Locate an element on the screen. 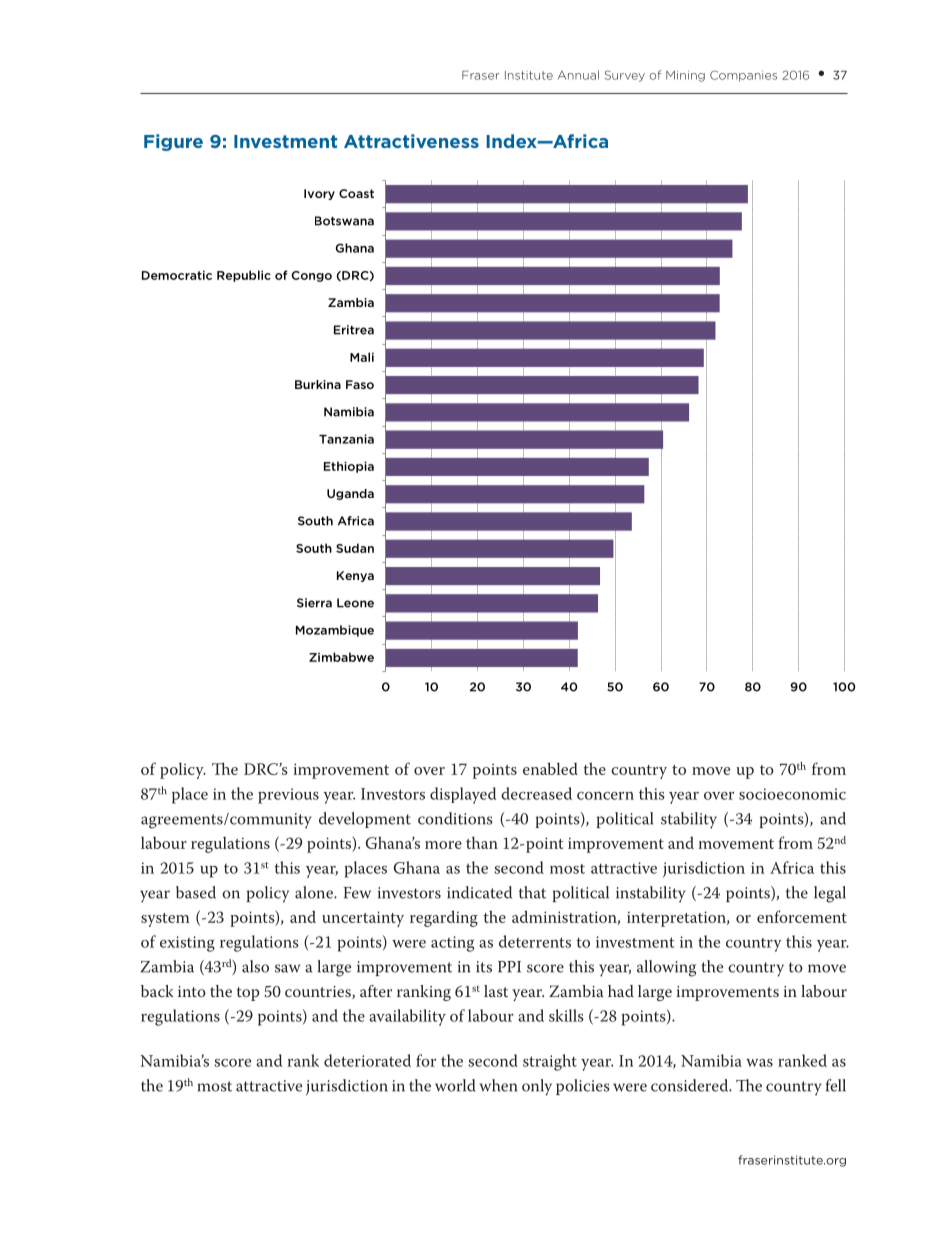 The width and height of the screenshot is (952, 1233). Zimbabwe is located at coordinates (341, 657).
